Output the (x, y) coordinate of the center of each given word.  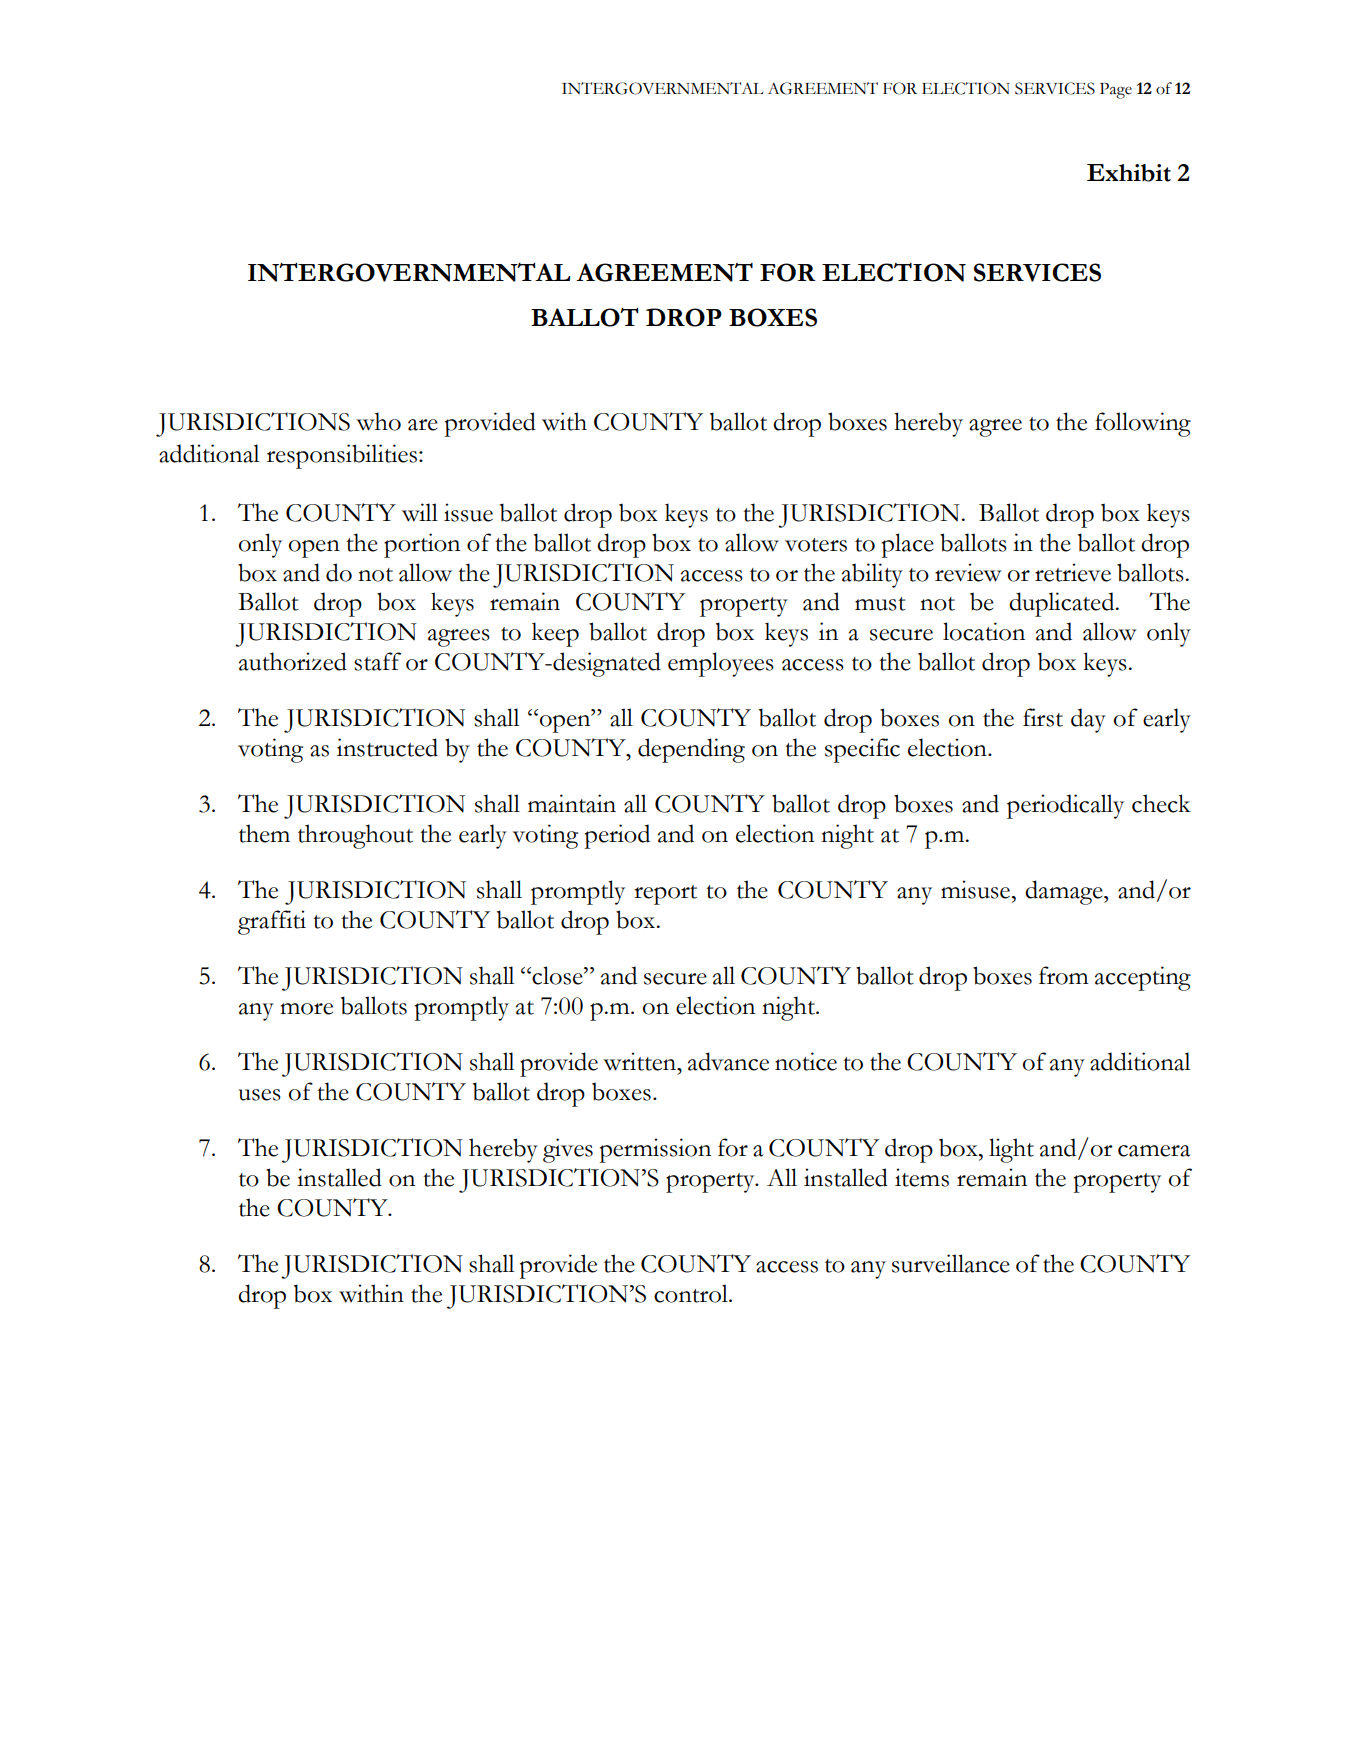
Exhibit (1129, 173)
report (665, 895)
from (1063, 975)
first (1043, 717)
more (306, 1009)
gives (568, 1150)
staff (377, 661)
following (1143, 424)
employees (721, 664)
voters (816, 545)
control (692, 1293)
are (423, 425)
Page (1116, 91)
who (378, 421)
